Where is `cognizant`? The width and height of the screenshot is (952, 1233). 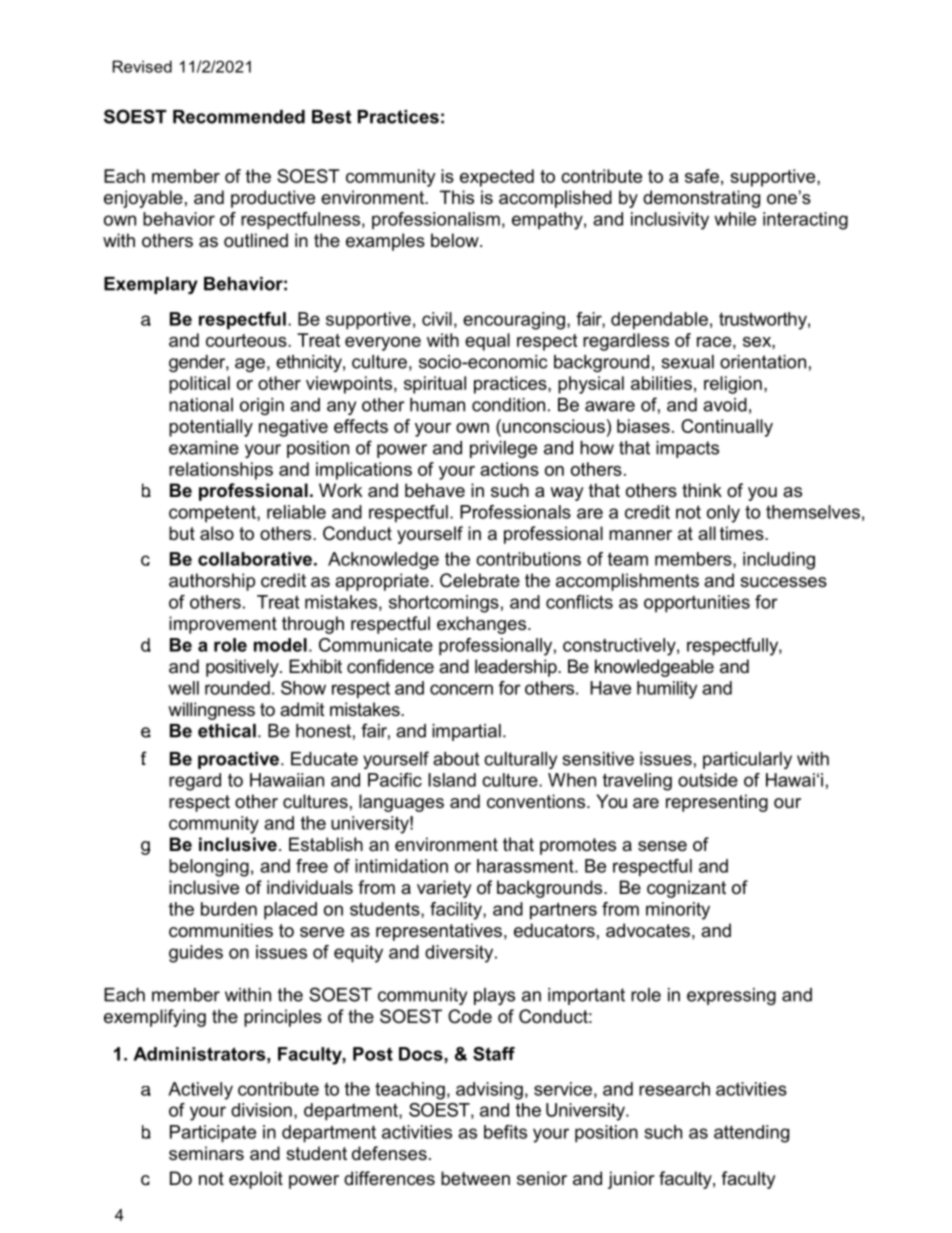
cognizant is located at coordinates (686, 889).
